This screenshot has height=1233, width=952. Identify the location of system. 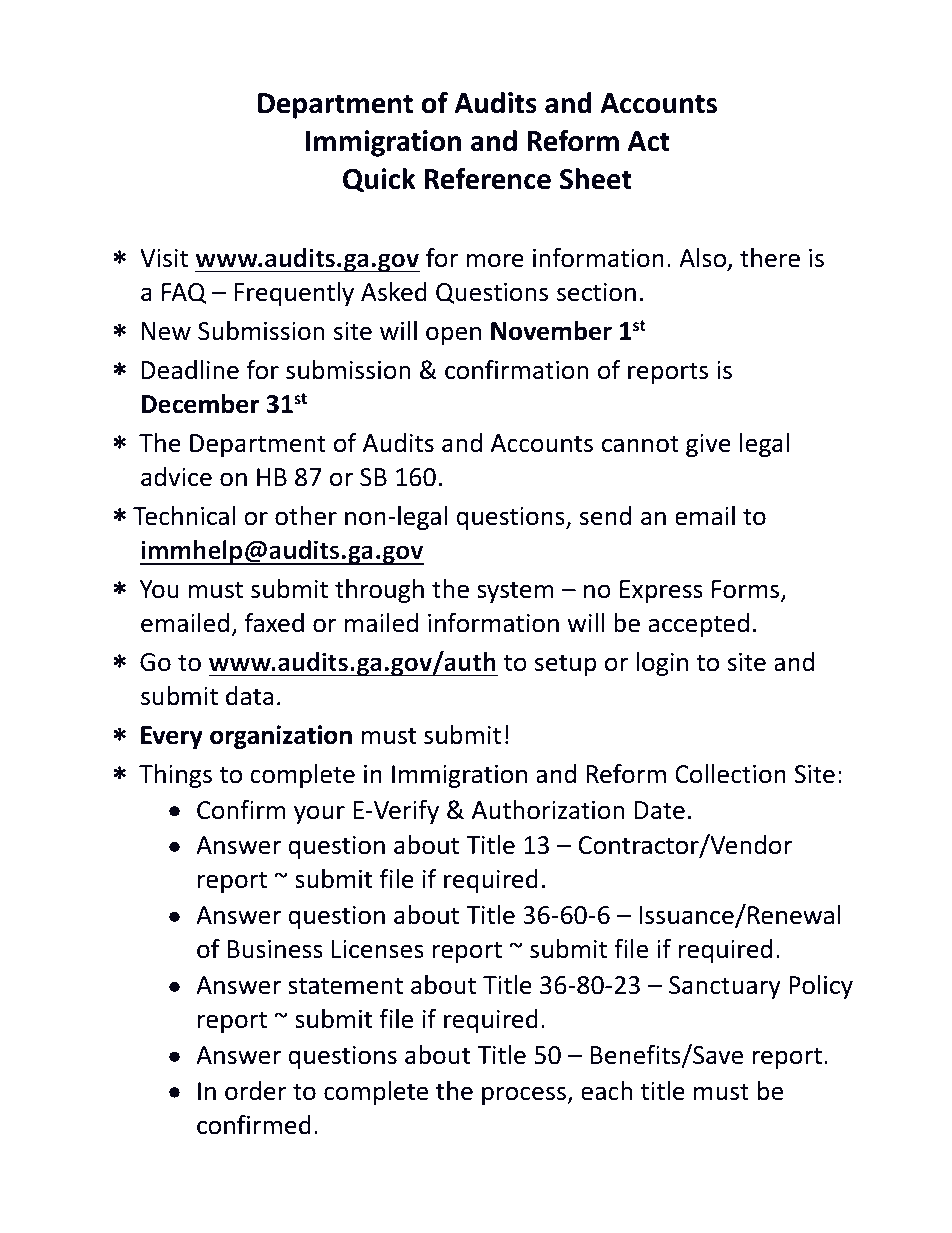
(515, 592).
